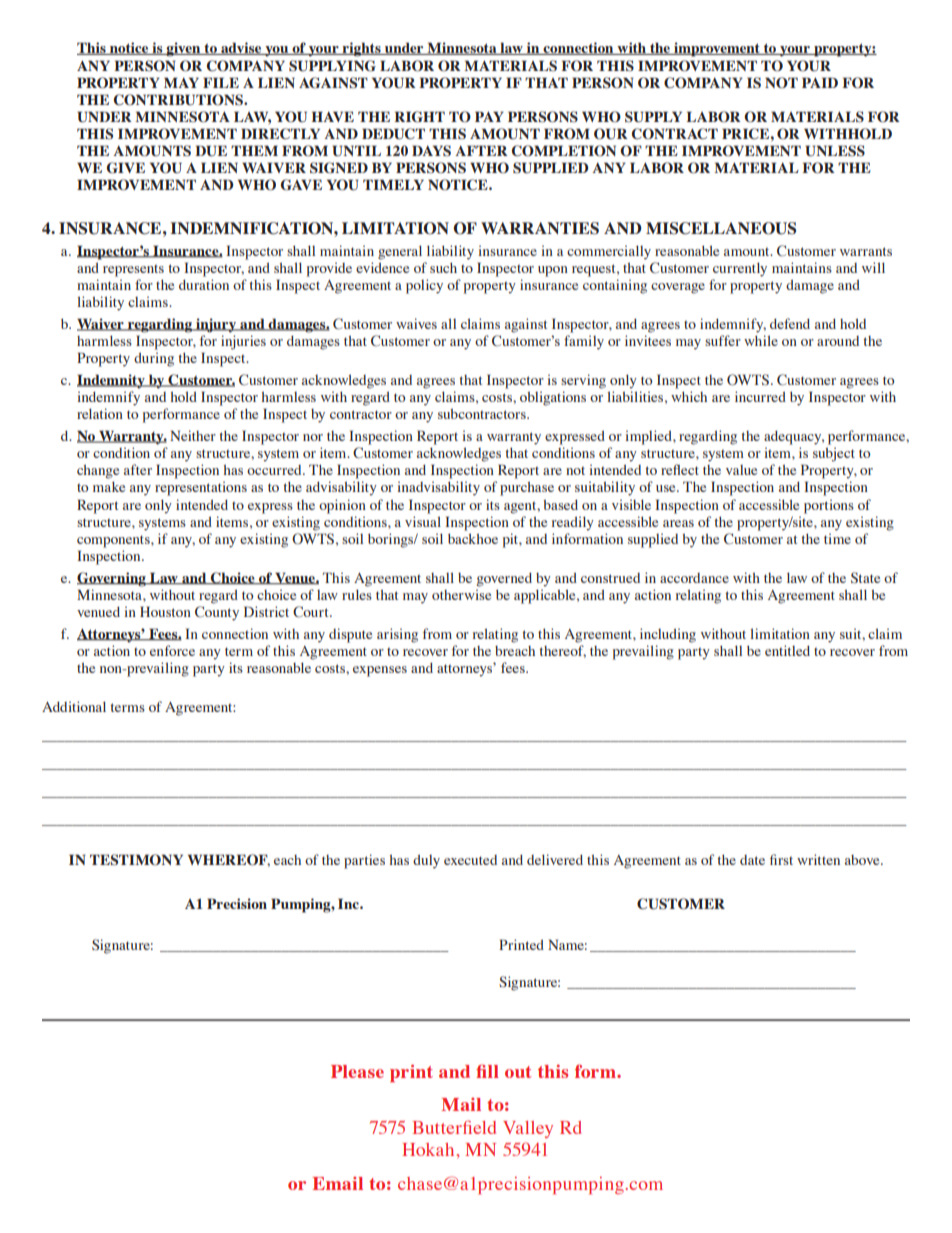 Image resolution: width=952 pixels, height=1233 pixels. I want to click on Valley, so click(528, 1129).
